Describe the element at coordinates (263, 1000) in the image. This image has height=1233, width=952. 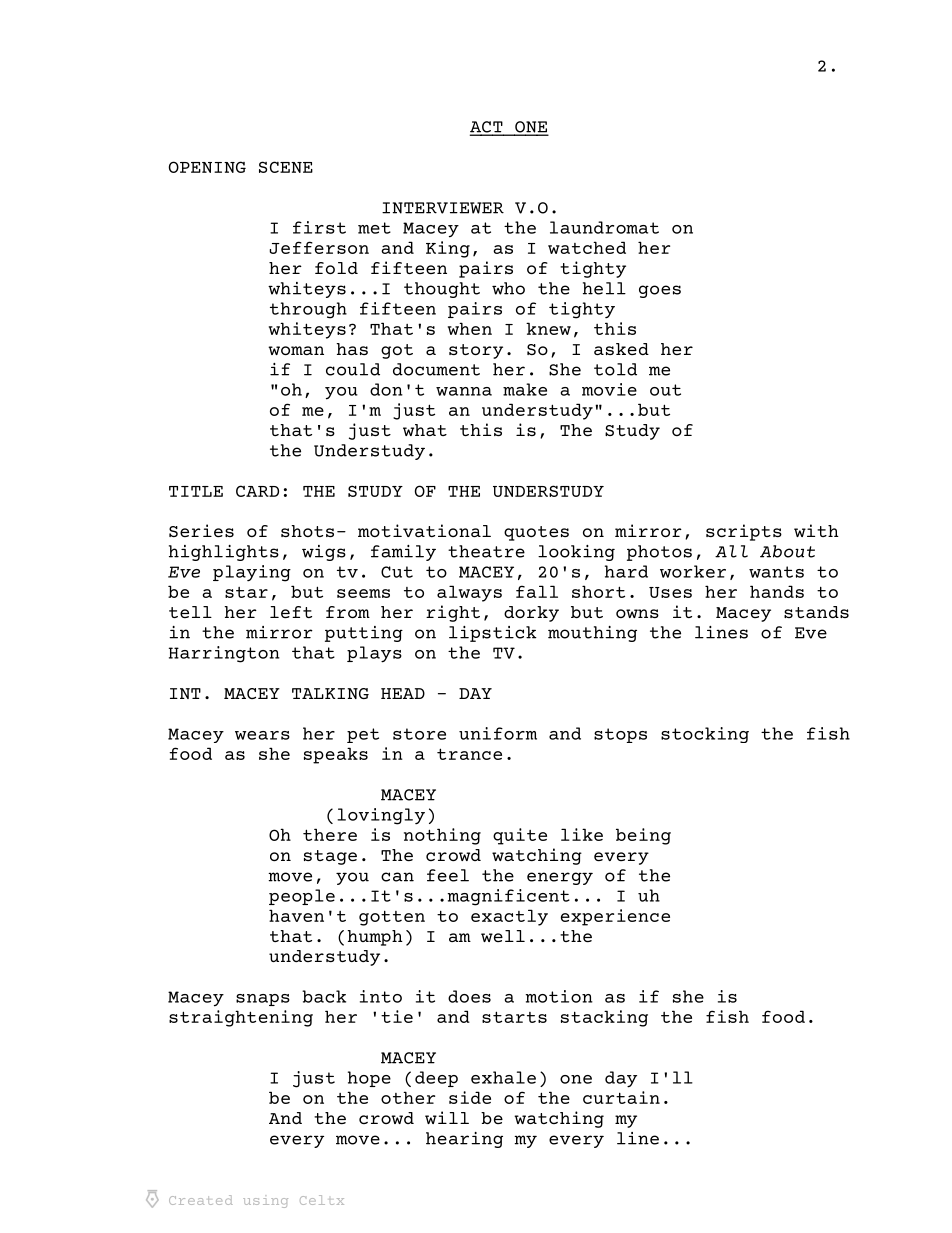
I see `snaps` at that location.
